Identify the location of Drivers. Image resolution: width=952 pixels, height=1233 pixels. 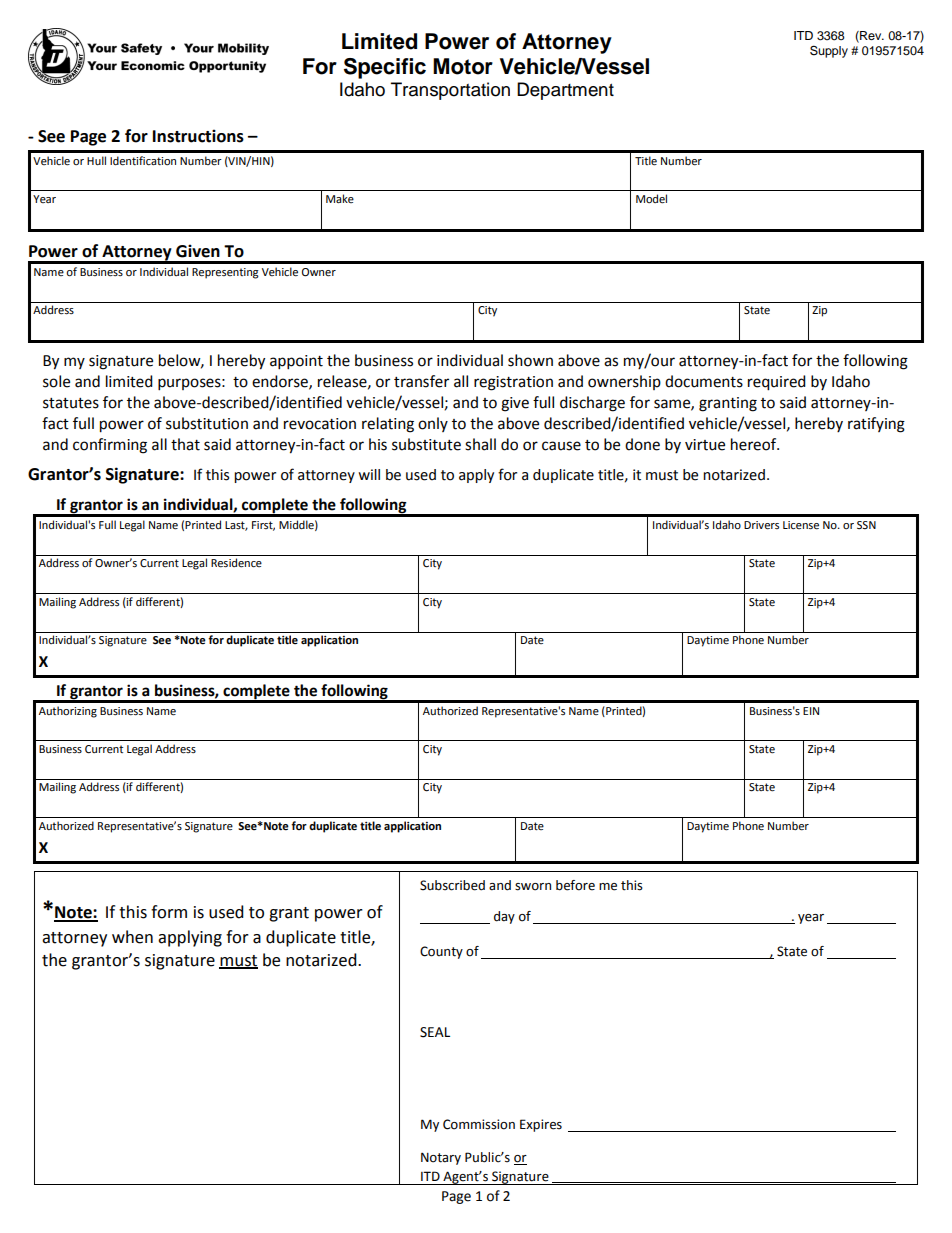
(761, 525).
